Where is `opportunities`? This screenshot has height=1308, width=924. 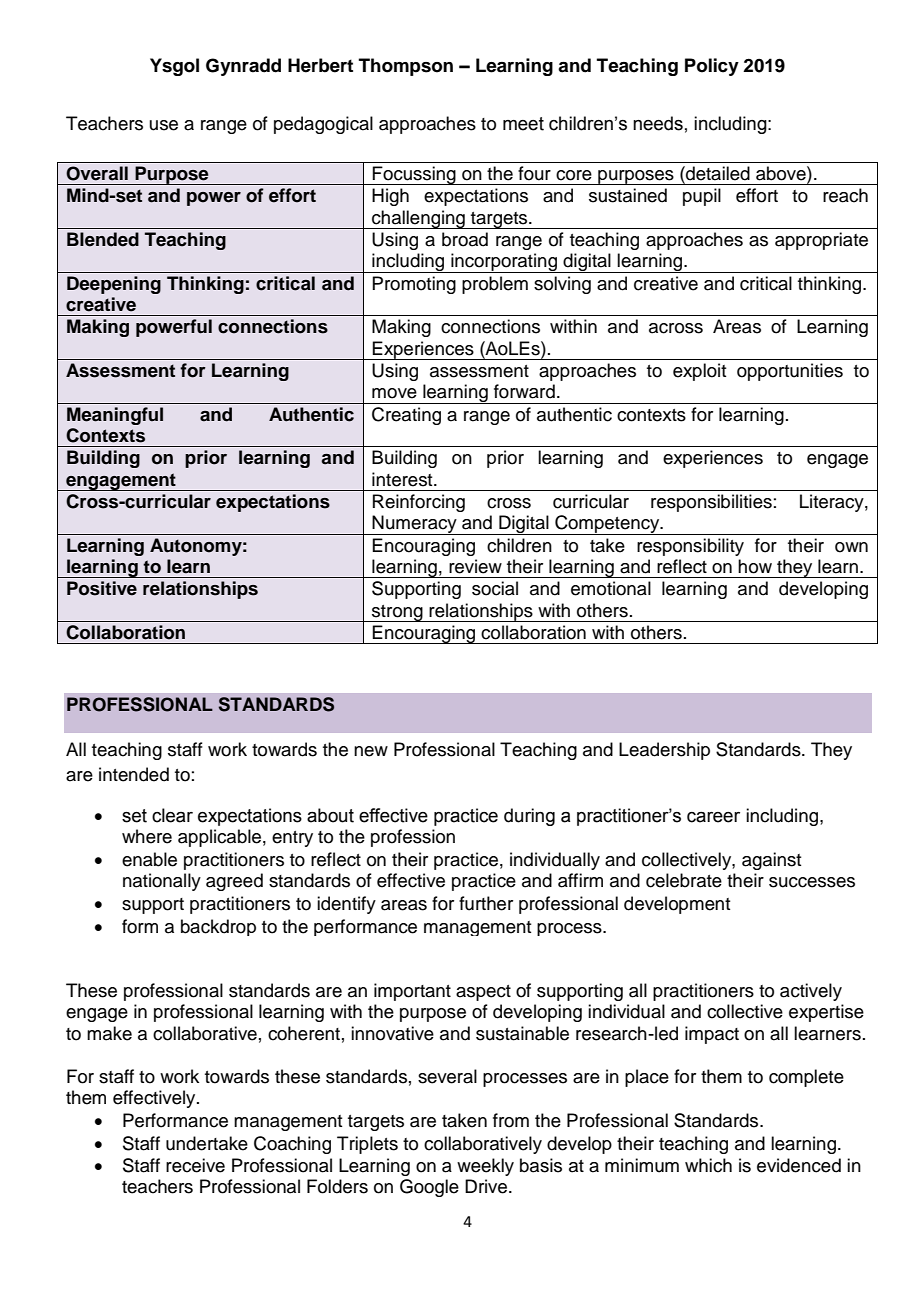
opportunities is located at coordinates (790, 372).
